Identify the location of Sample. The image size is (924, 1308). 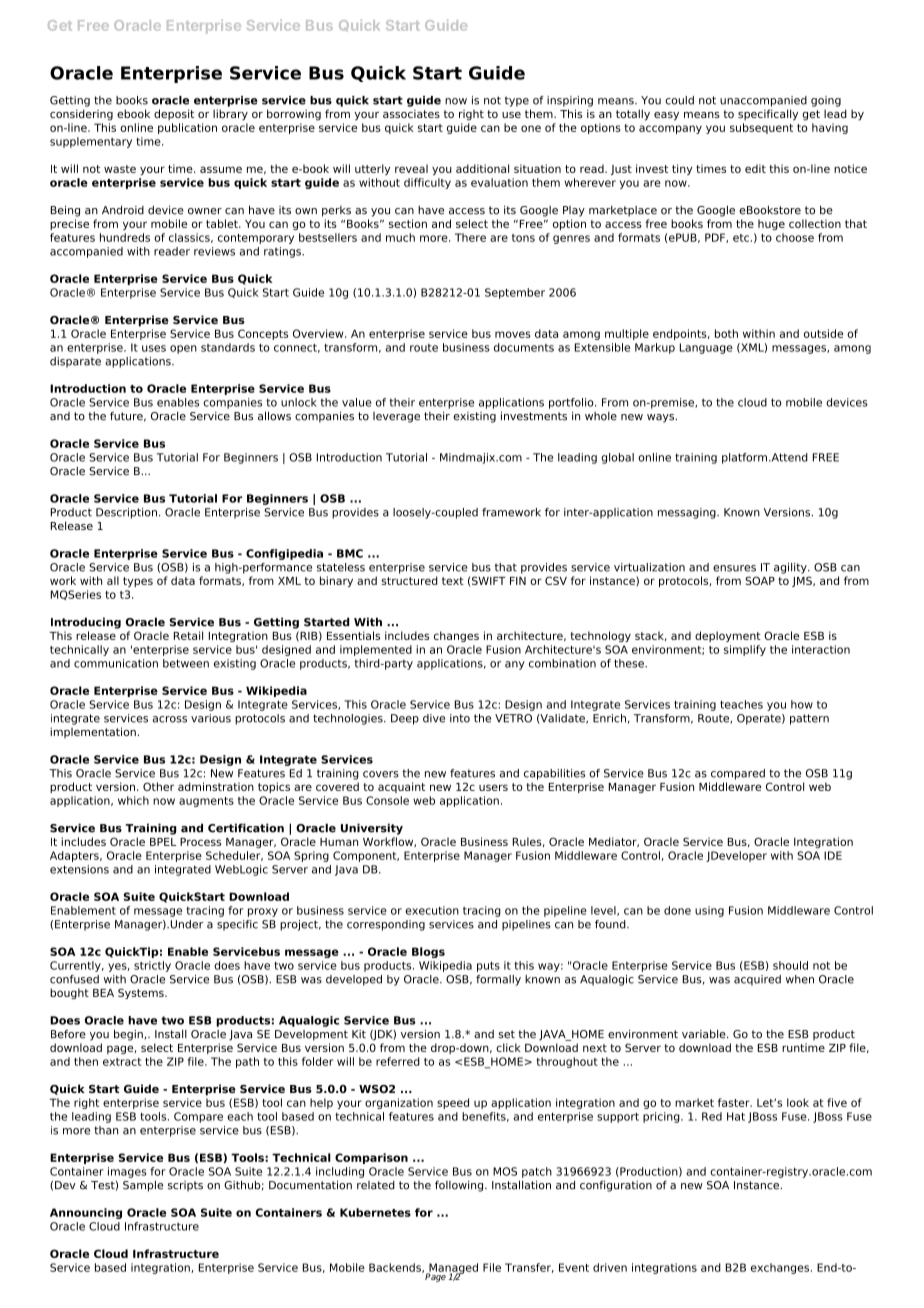
(143, 1186).
